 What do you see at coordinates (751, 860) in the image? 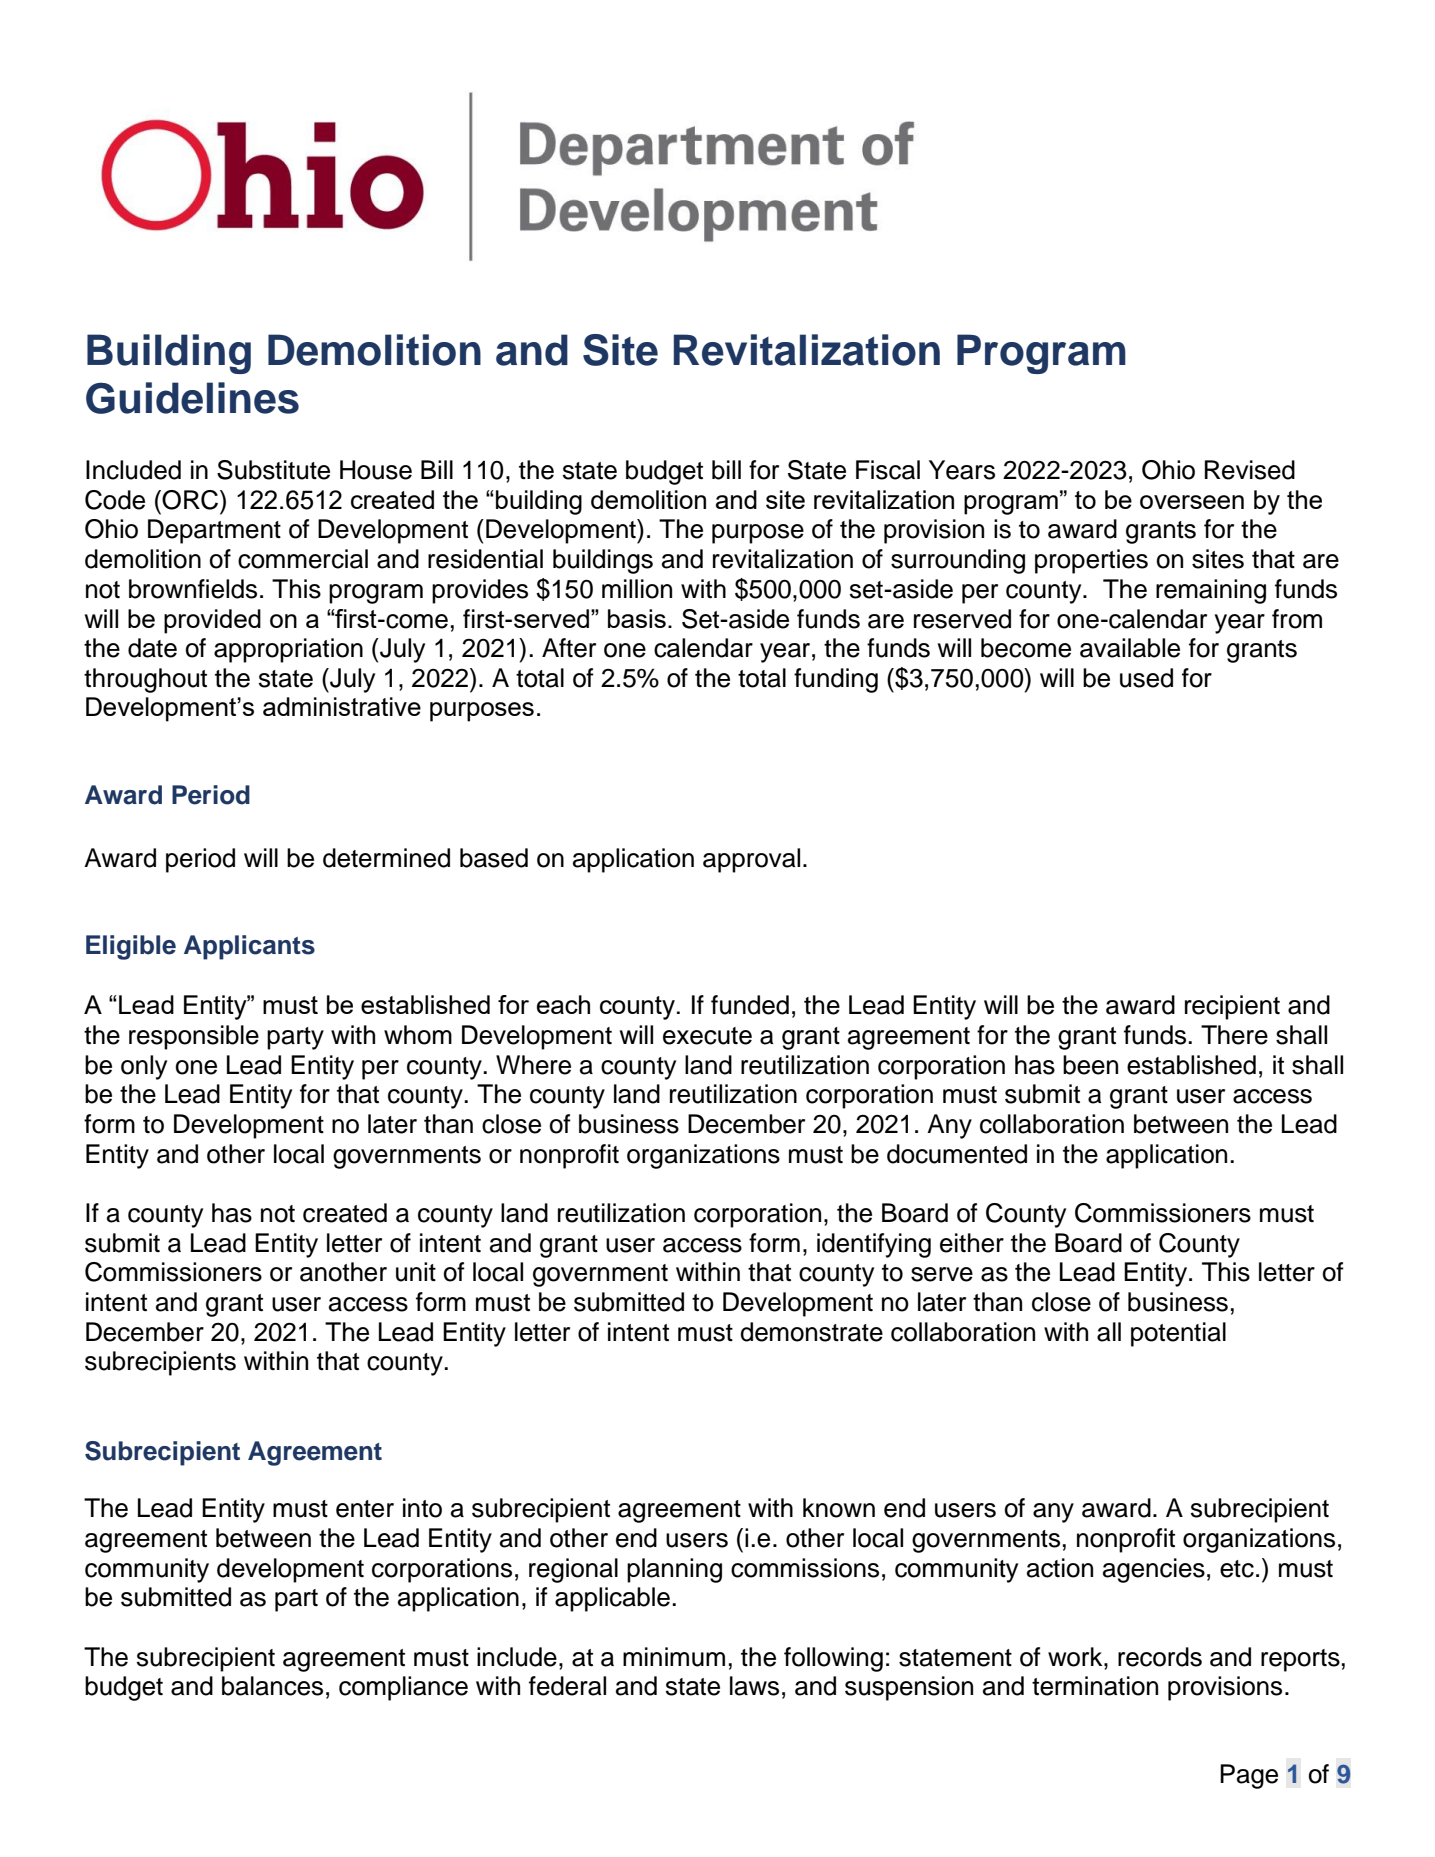
I see `approval` at bounding box center [751, 860].
